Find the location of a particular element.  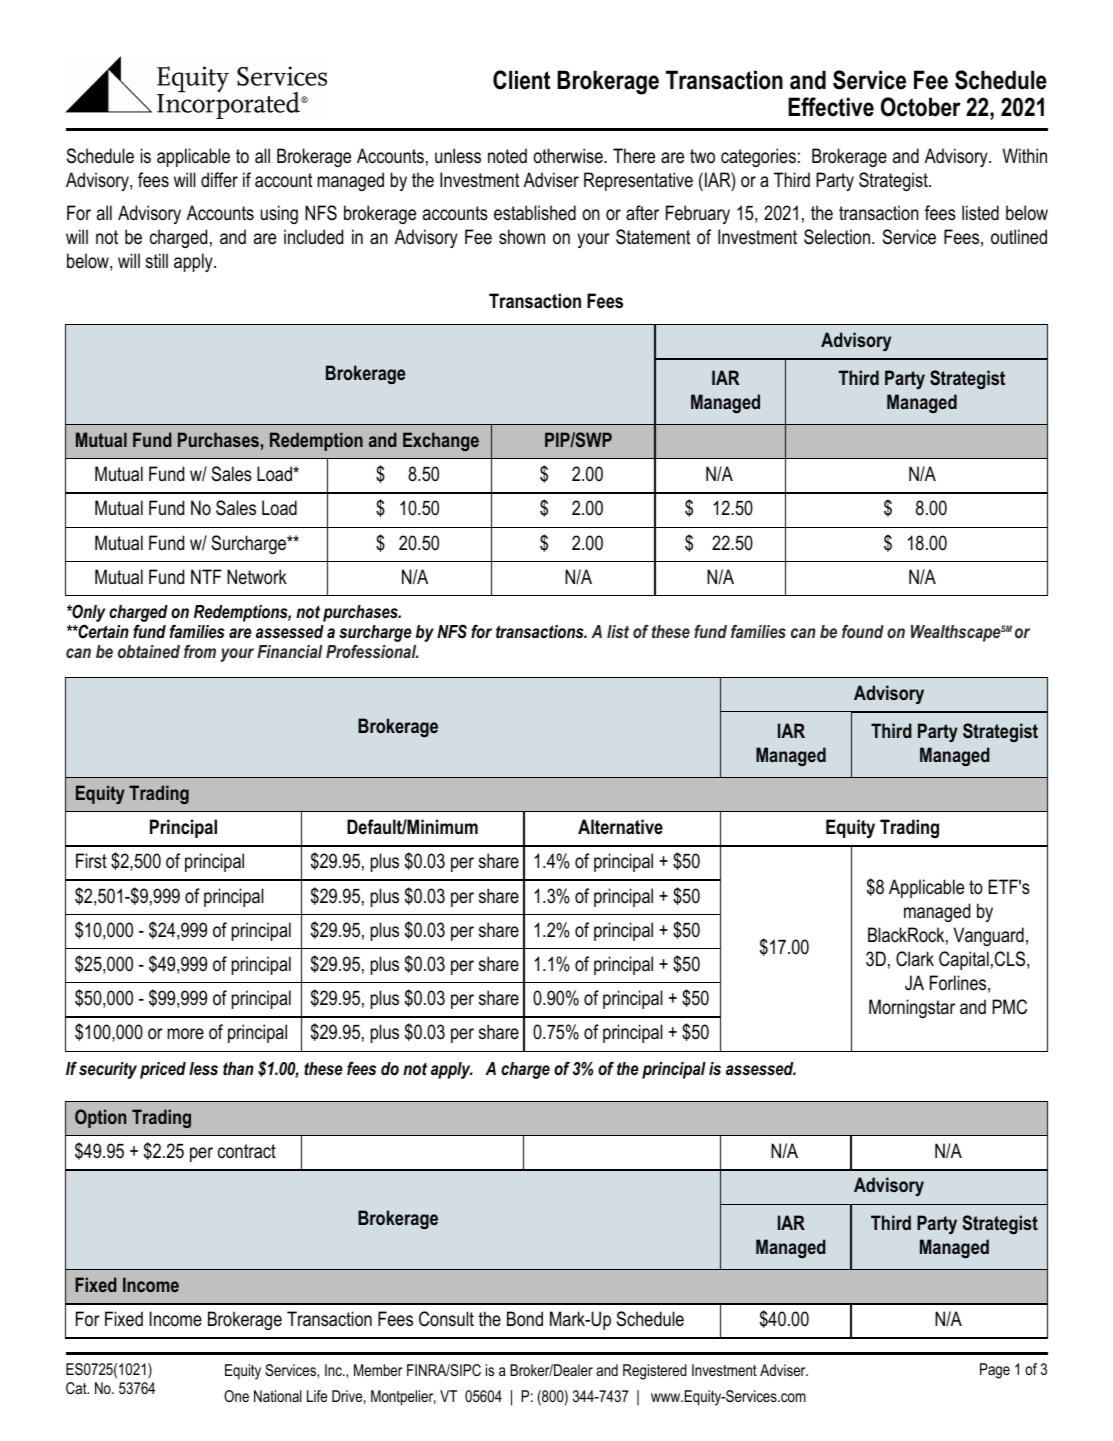

Page is located at coordinates (995, 1371).
